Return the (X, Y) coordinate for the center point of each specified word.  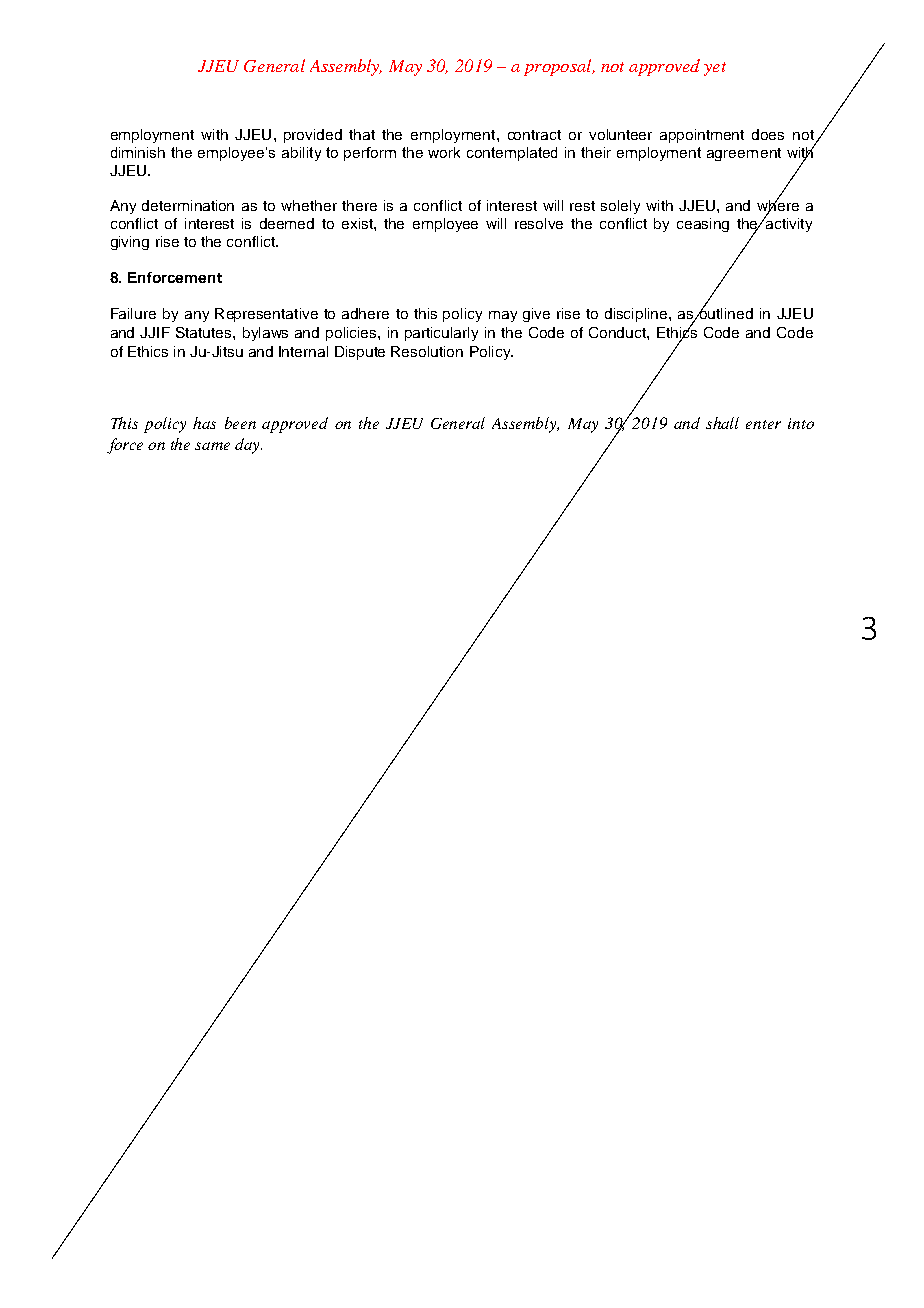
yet (715, 69)
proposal (559, 67)
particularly (441, 334)
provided (313, 136)
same (212, 446)
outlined (725, 312)
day (248, 446)
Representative (266, 315)
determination (188, 205)
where (778, 206)
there (359, 205)
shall (722, 423)
